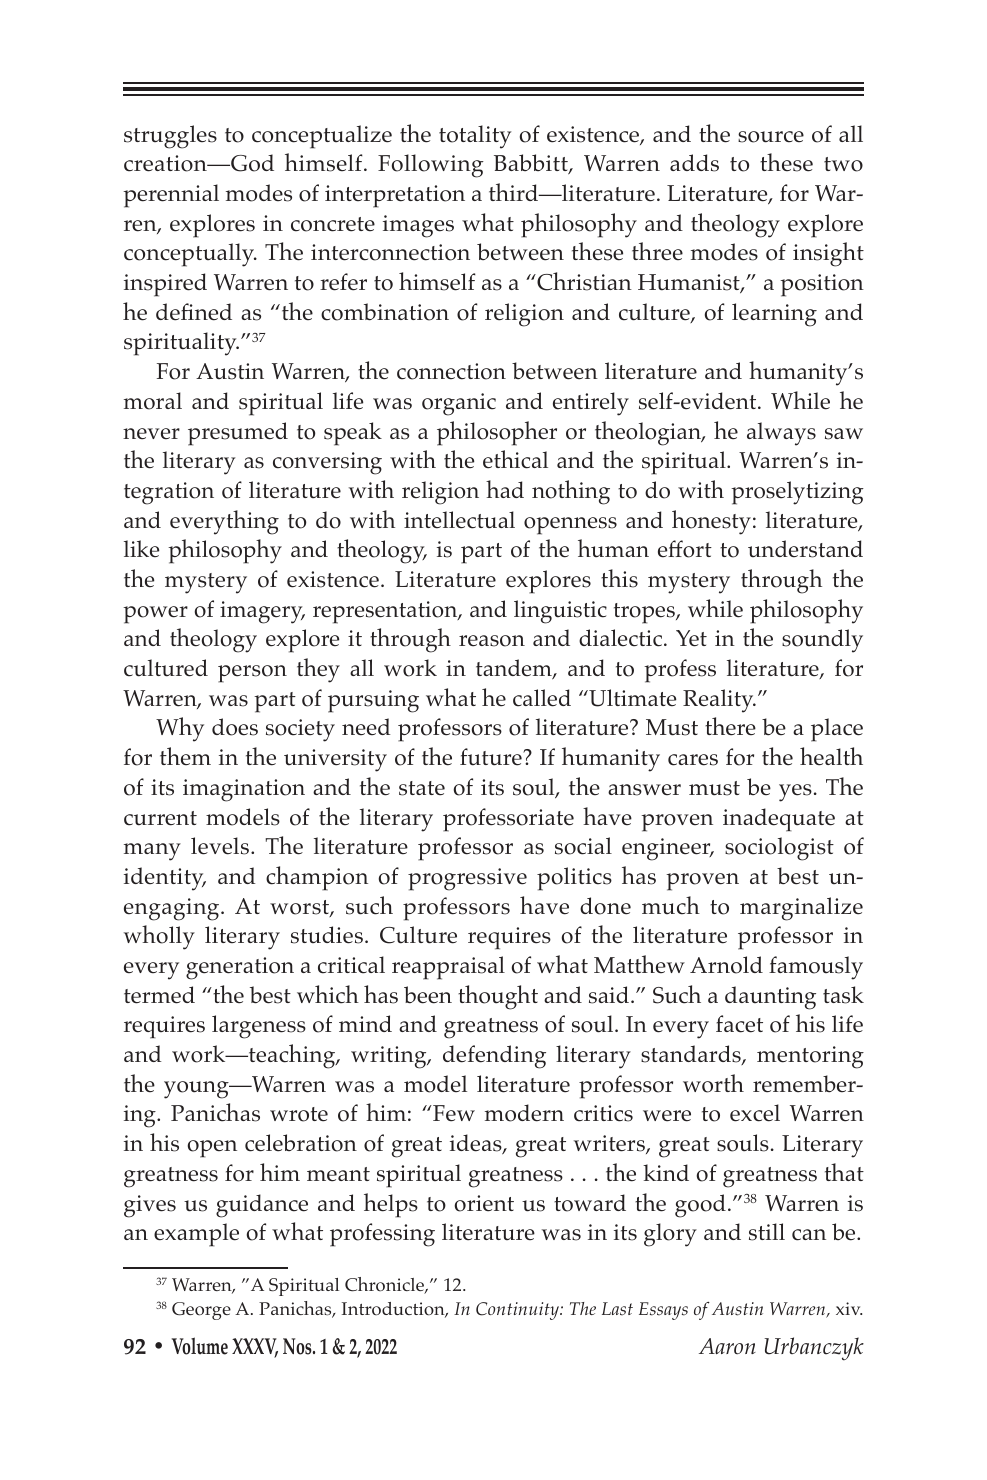 This page has width=987, height=1480. I want to click on future, so click(492, 757).
